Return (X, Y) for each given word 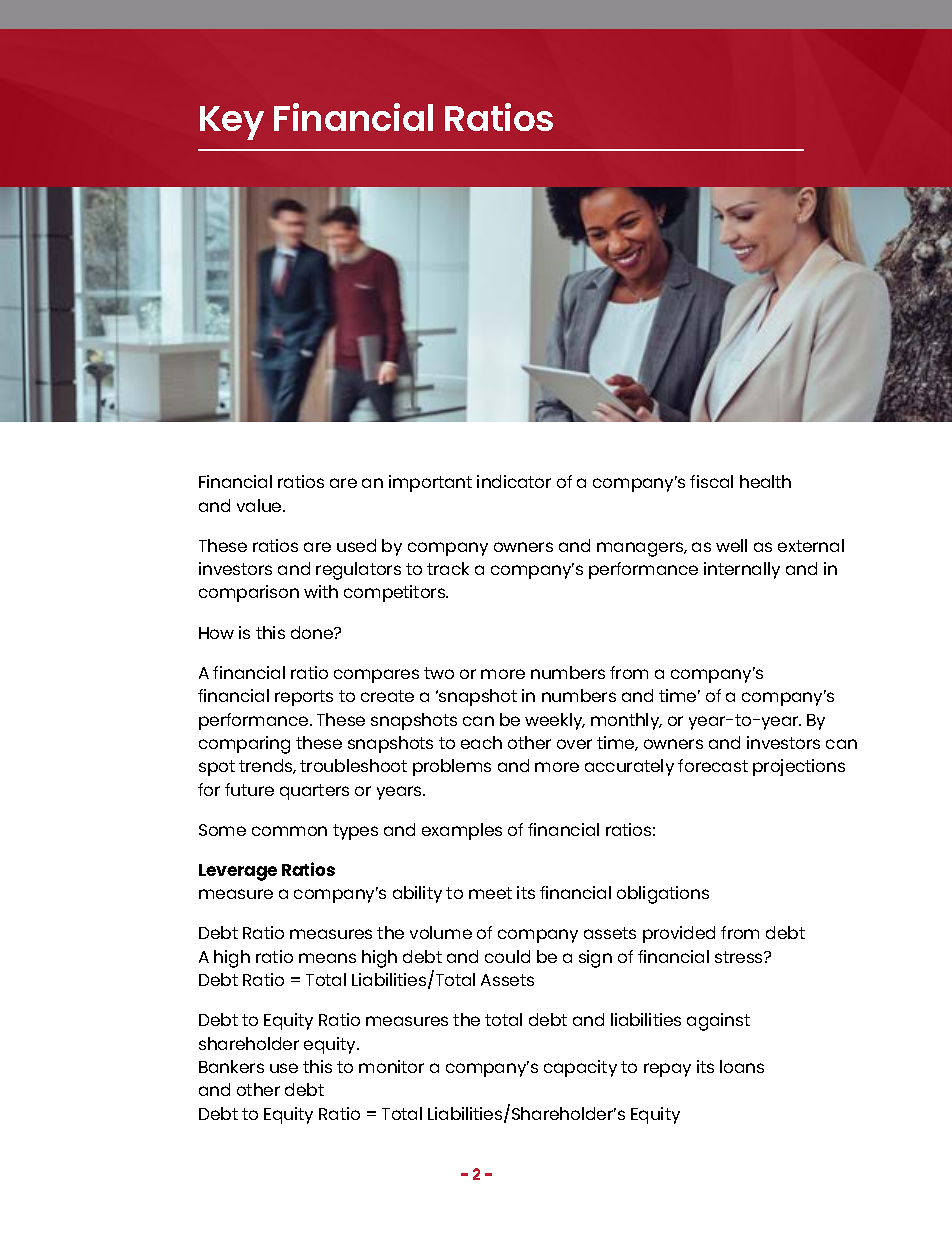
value (260, 505)
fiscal (711, 481)
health (765, 481)
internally (742, 570)
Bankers (231, 1066)
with (321, 591)
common (289, 831)
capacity (580, 1068)
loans (742, 1066)
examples (462, 831)
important (430, 483)
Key (232, 123)
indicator (514, 481)
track (448, 568)
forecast (713, 765)
